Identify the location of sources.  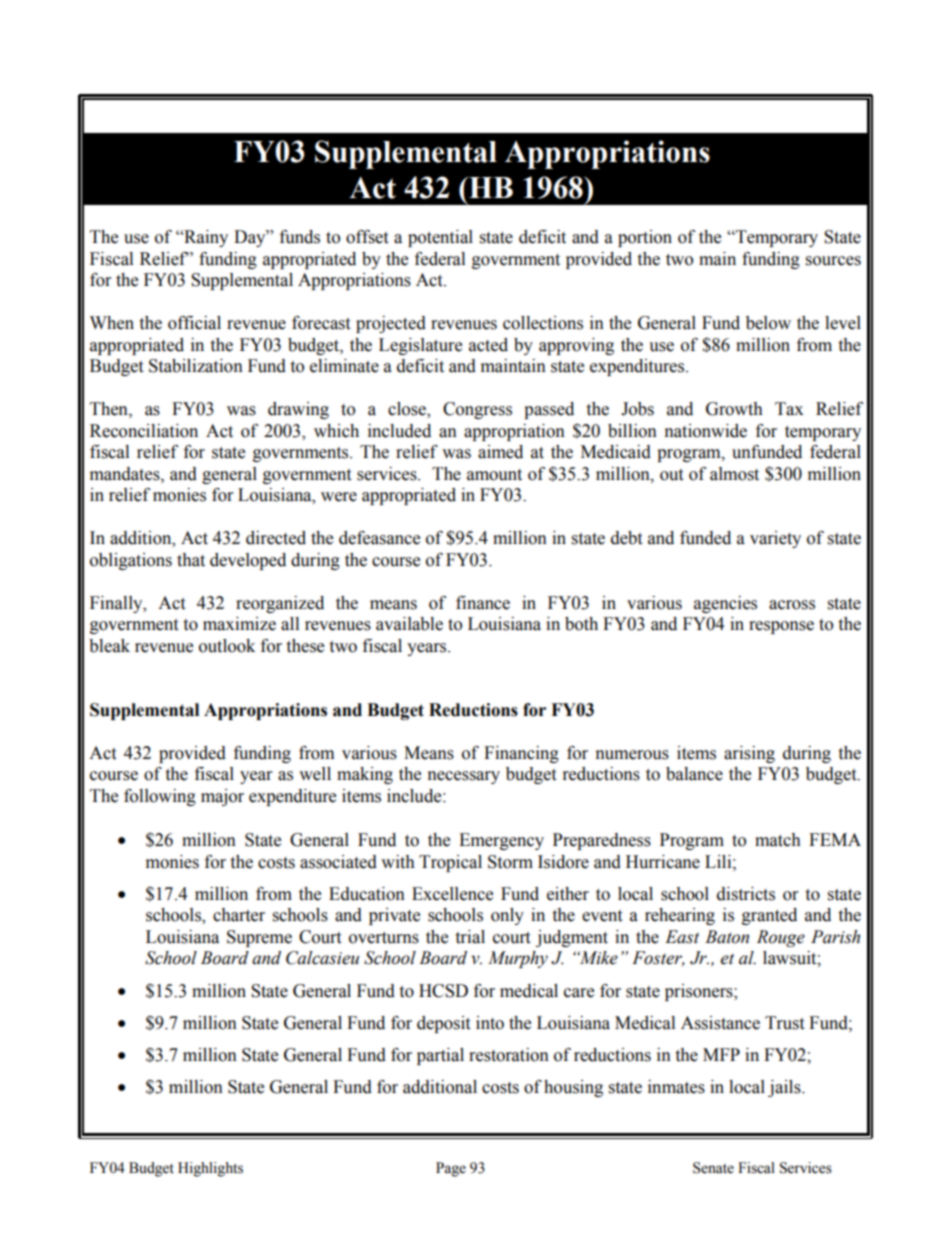
(833, 261).
